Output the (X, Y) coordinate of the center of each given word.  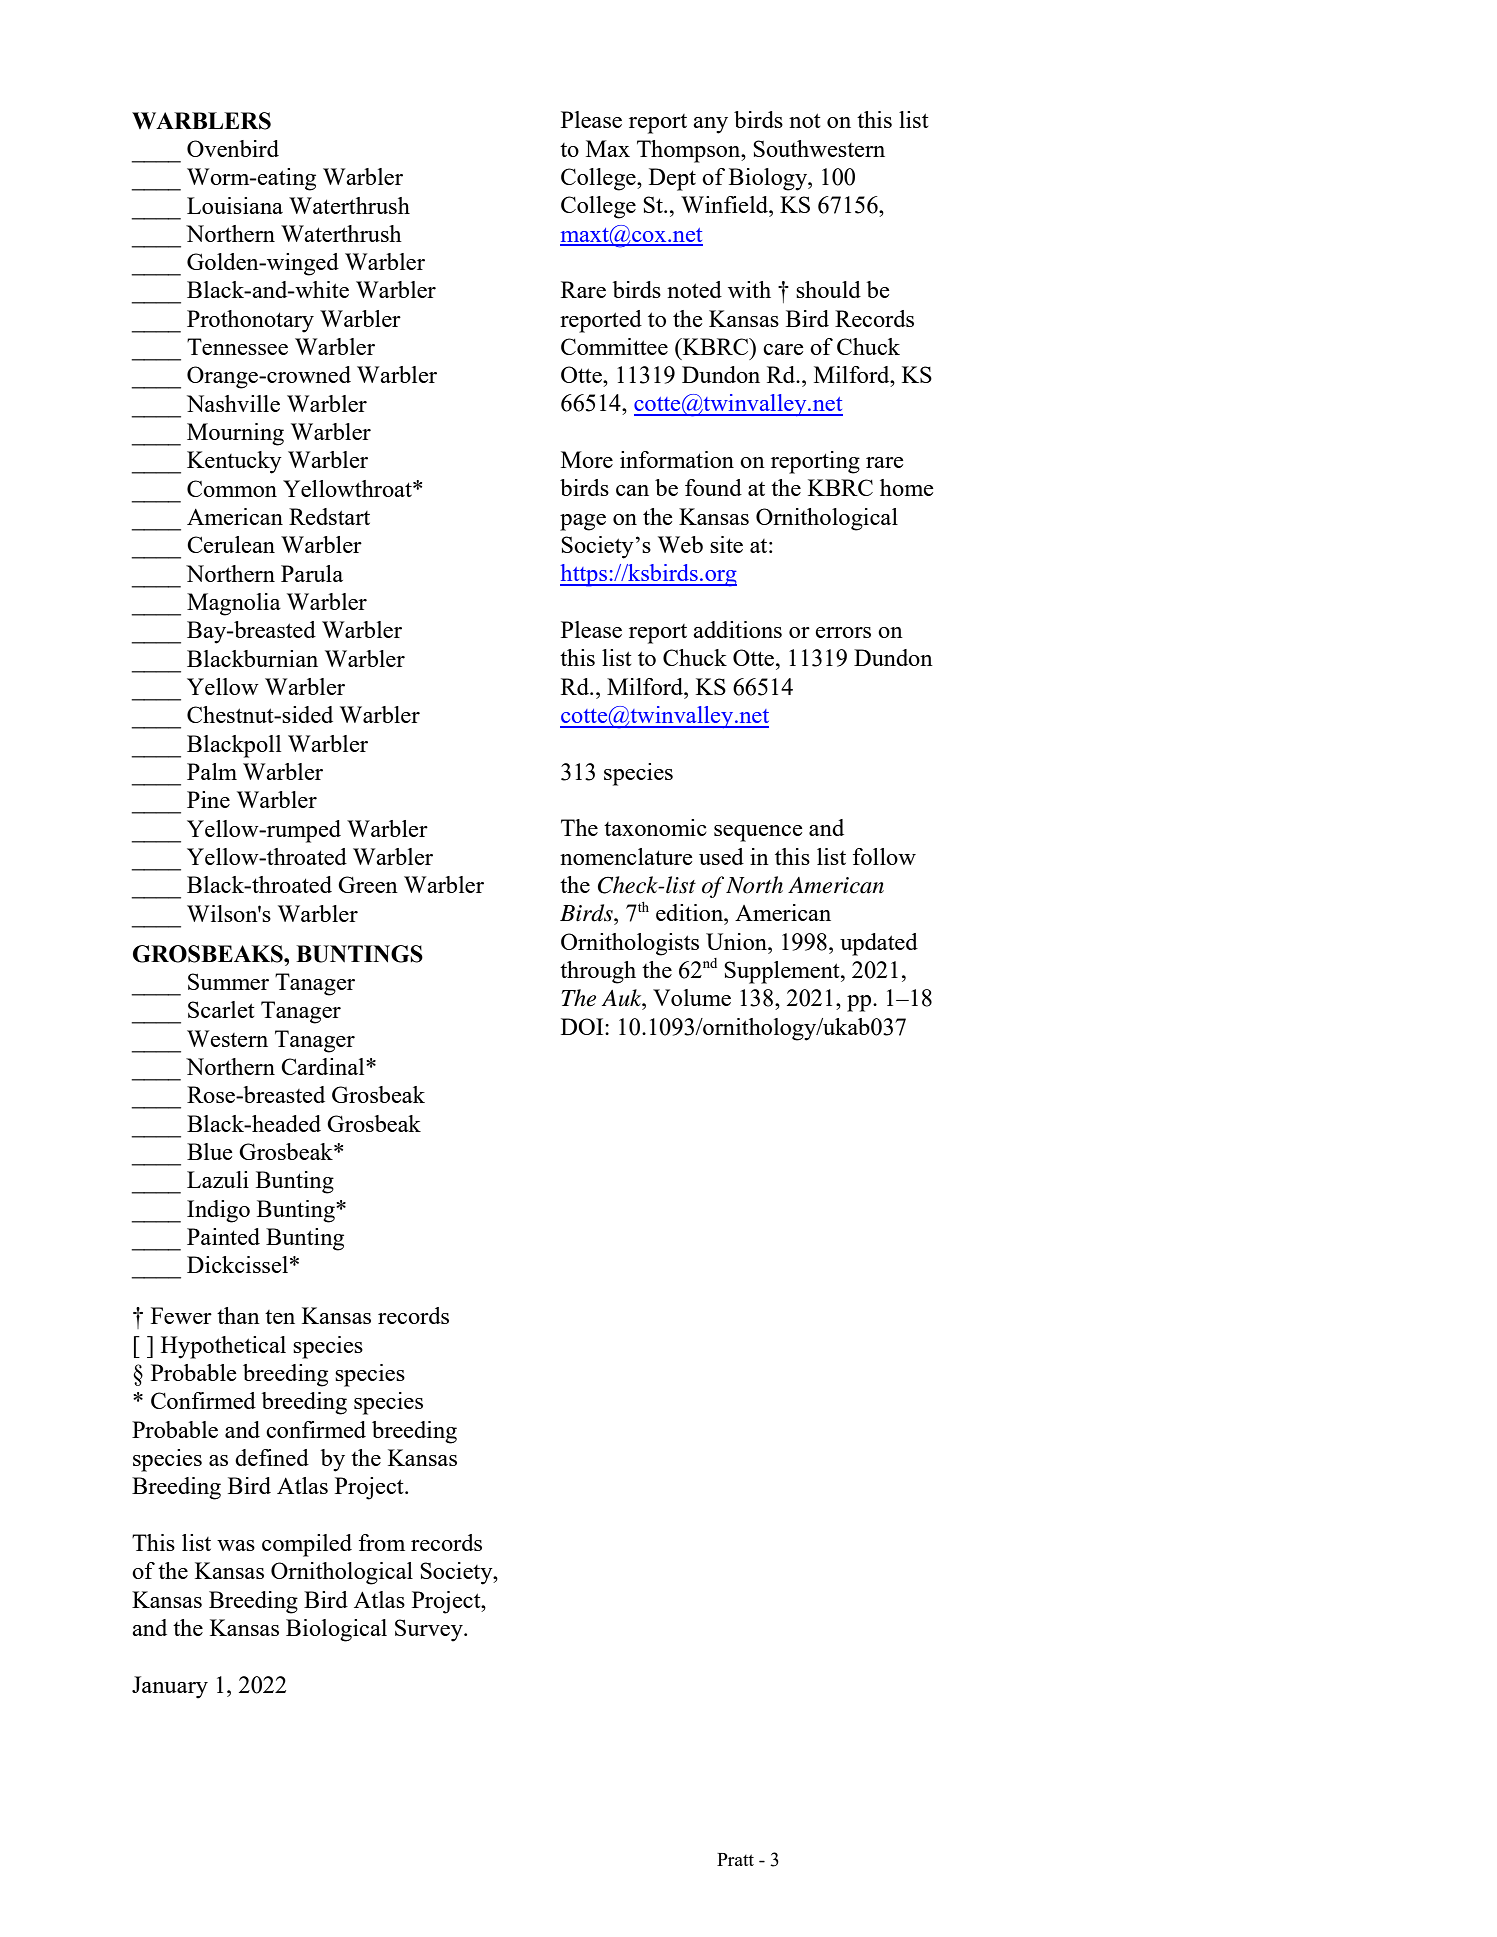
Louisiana (235, 205)
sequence (758, 833)
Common (232, 488)
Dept (672, 179)
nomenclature (626, 856)
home (907, 487)
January (170, 1687)
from (382, 1542)
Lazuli (218, 1179)
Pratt (735, 1859)
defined (272, 1457)
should (828, 289)
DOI (583, 1026)
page (583, 522)
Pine (208, 799)
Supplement (783, 972)
